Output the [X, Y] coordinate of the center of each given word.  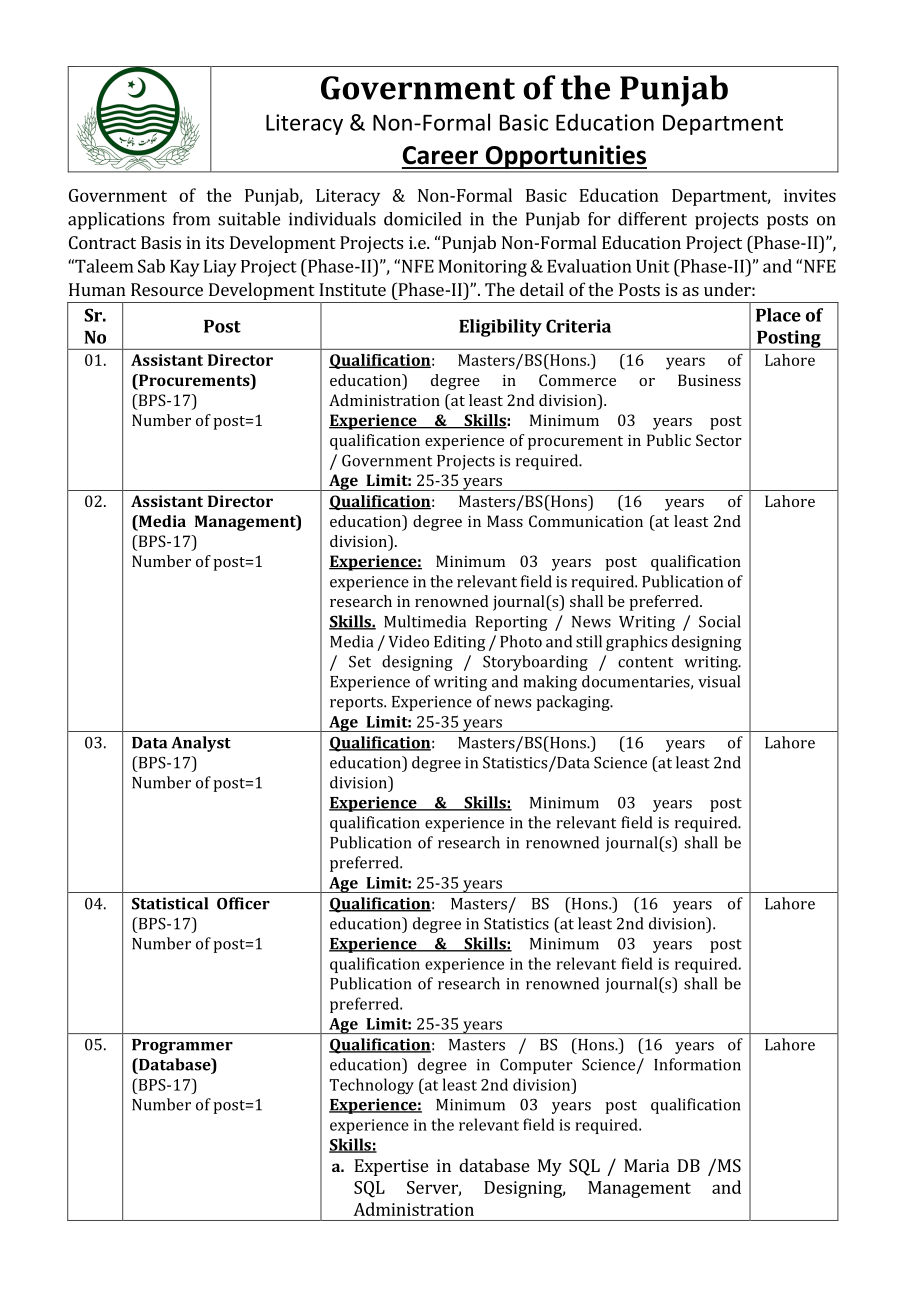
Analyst [201, 744]
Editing [459, 643]
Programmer [182, 1046]
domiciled [423, 219]
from [191, 219]
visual [719, 681]
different [652, 219]
